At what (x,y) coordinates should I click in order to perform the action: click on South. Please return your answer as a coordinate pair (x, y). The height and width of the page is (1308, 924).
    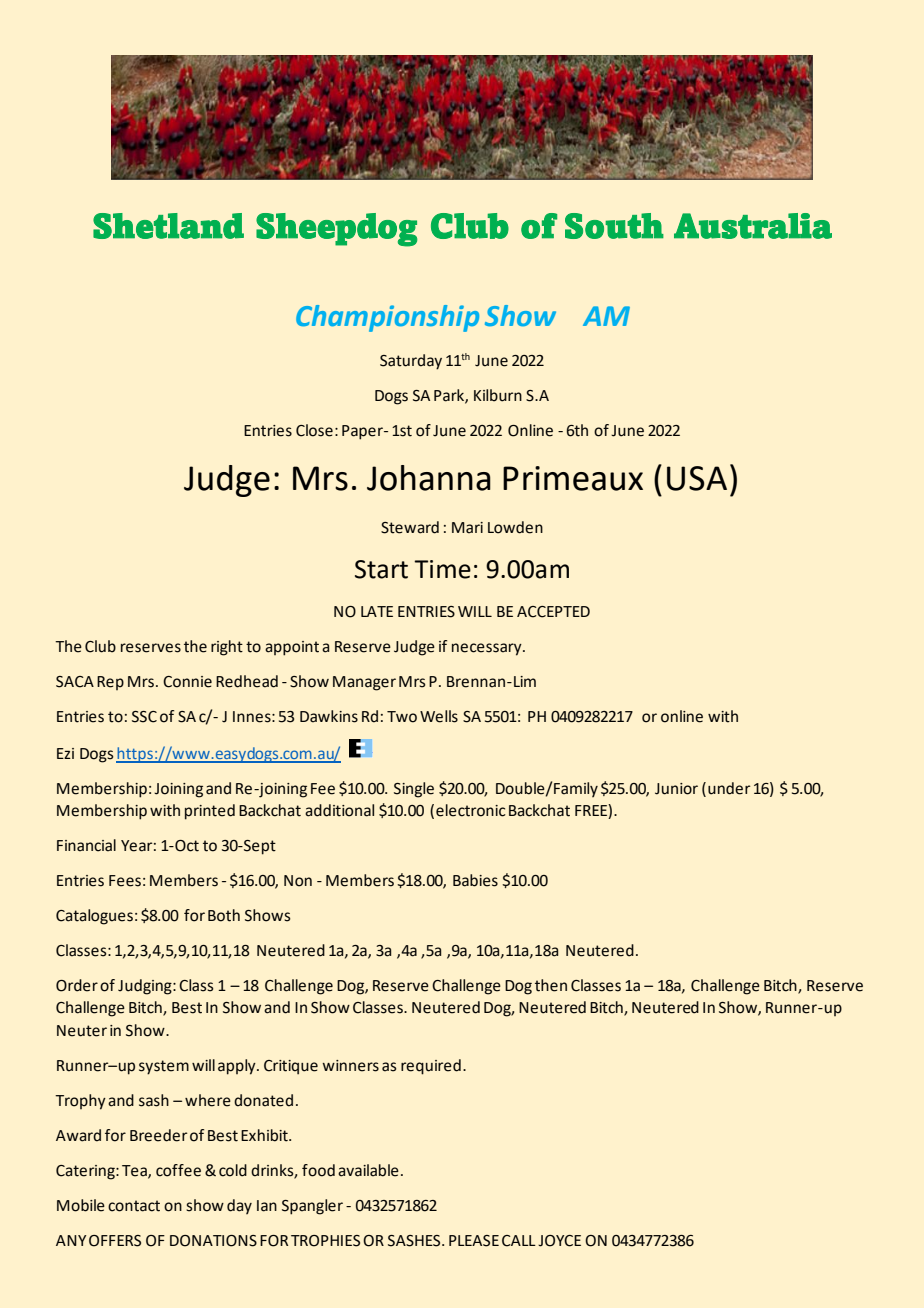
    Looking at the image, I should click on (614, 226).
